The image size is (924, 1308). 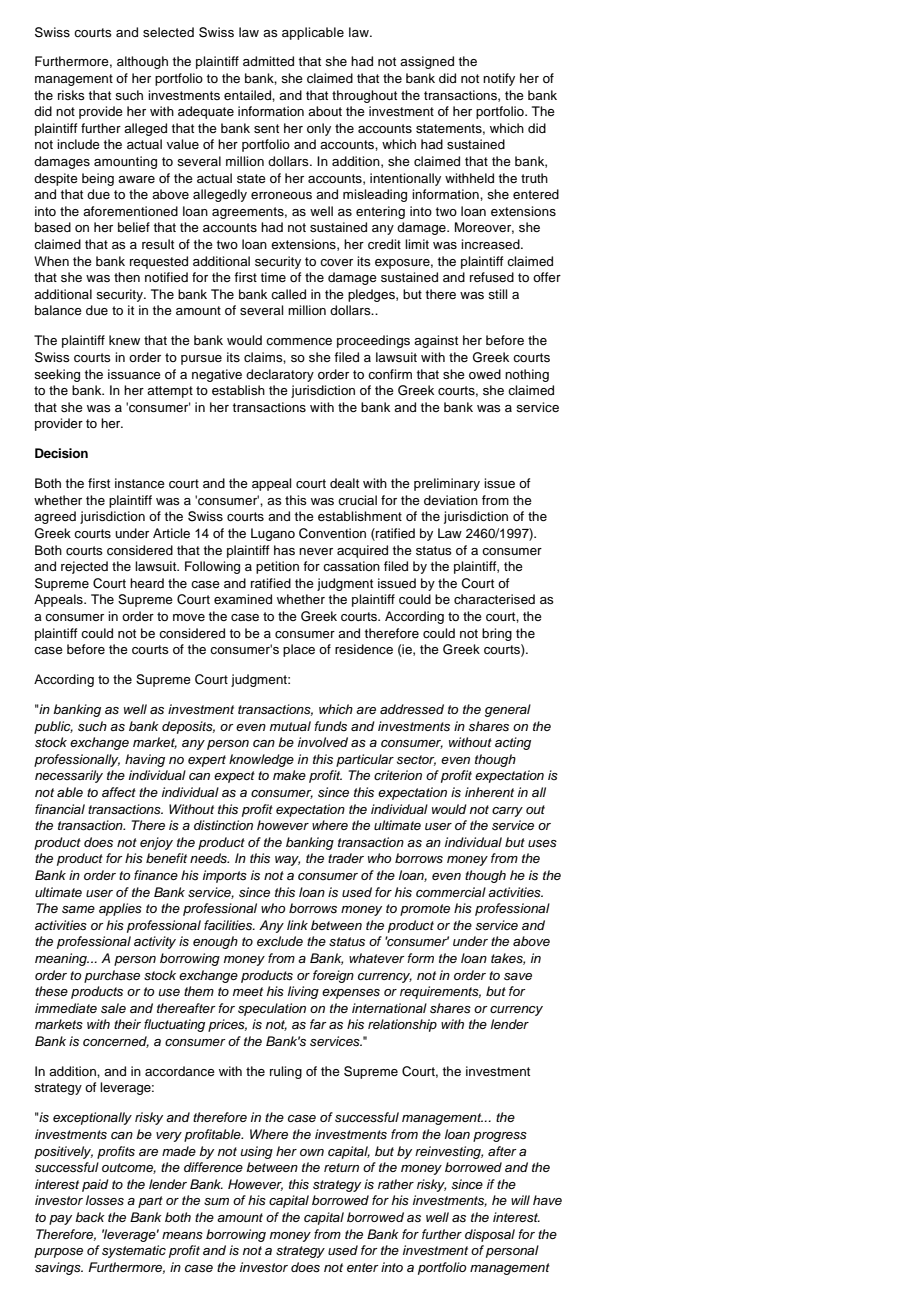 What do you see at coordinates (124, 340) in the screenshot?
I see `knew` at bounding box center [124, 340].
